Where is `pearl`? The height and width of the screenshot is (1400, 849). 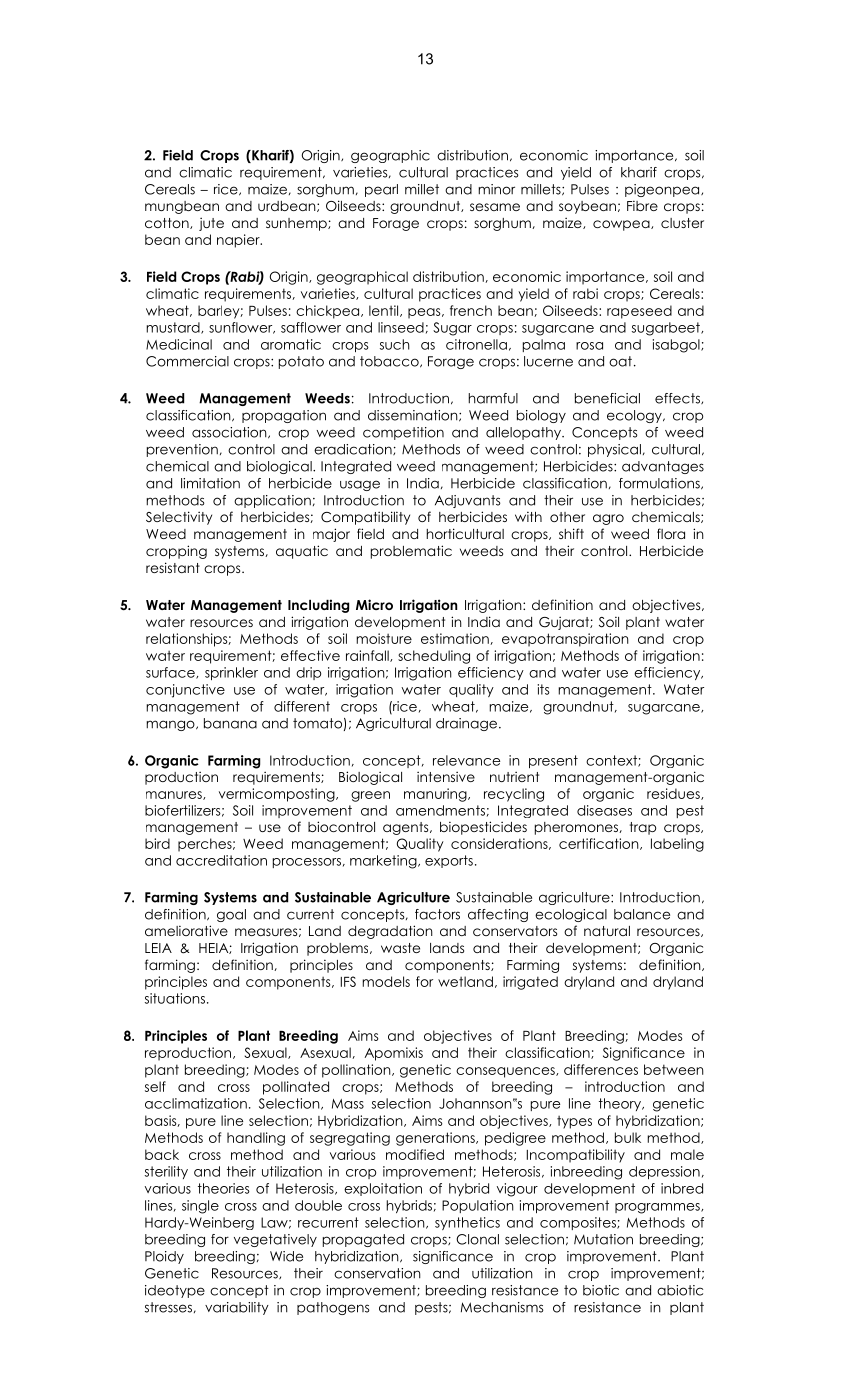 pearl is located at coordinates (381, 190).
